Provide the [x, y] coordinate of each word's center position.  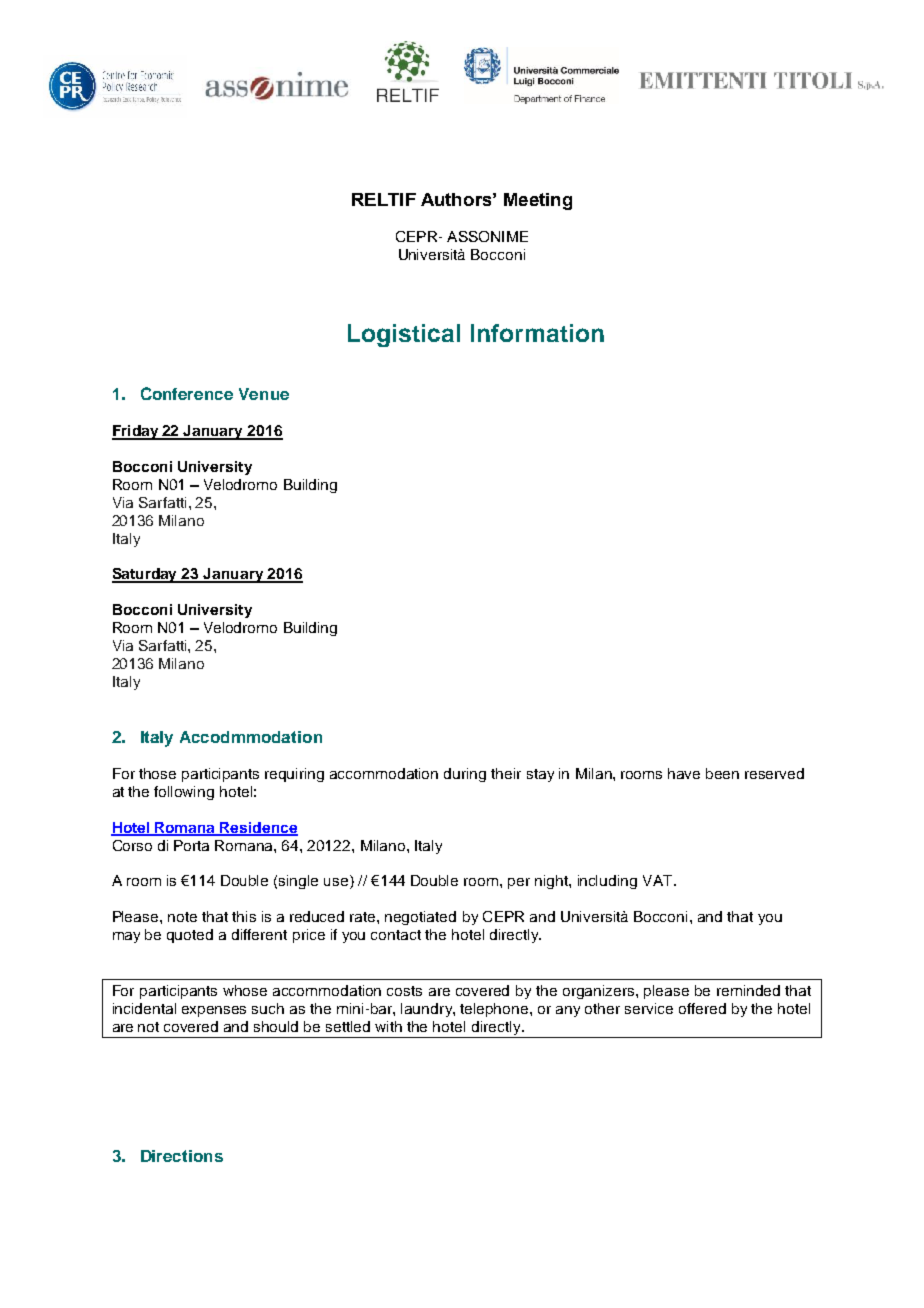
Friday [136, 432]
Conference [187, 393]
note [182, 917]
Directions [182, 1156]
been [722, 773]
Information [537, 333]
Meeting [538, 201]
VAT [659, 880]
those [157, 773]
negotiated [420, 918]
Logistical [404, 335]
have [684, 773]
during [465, 775]
